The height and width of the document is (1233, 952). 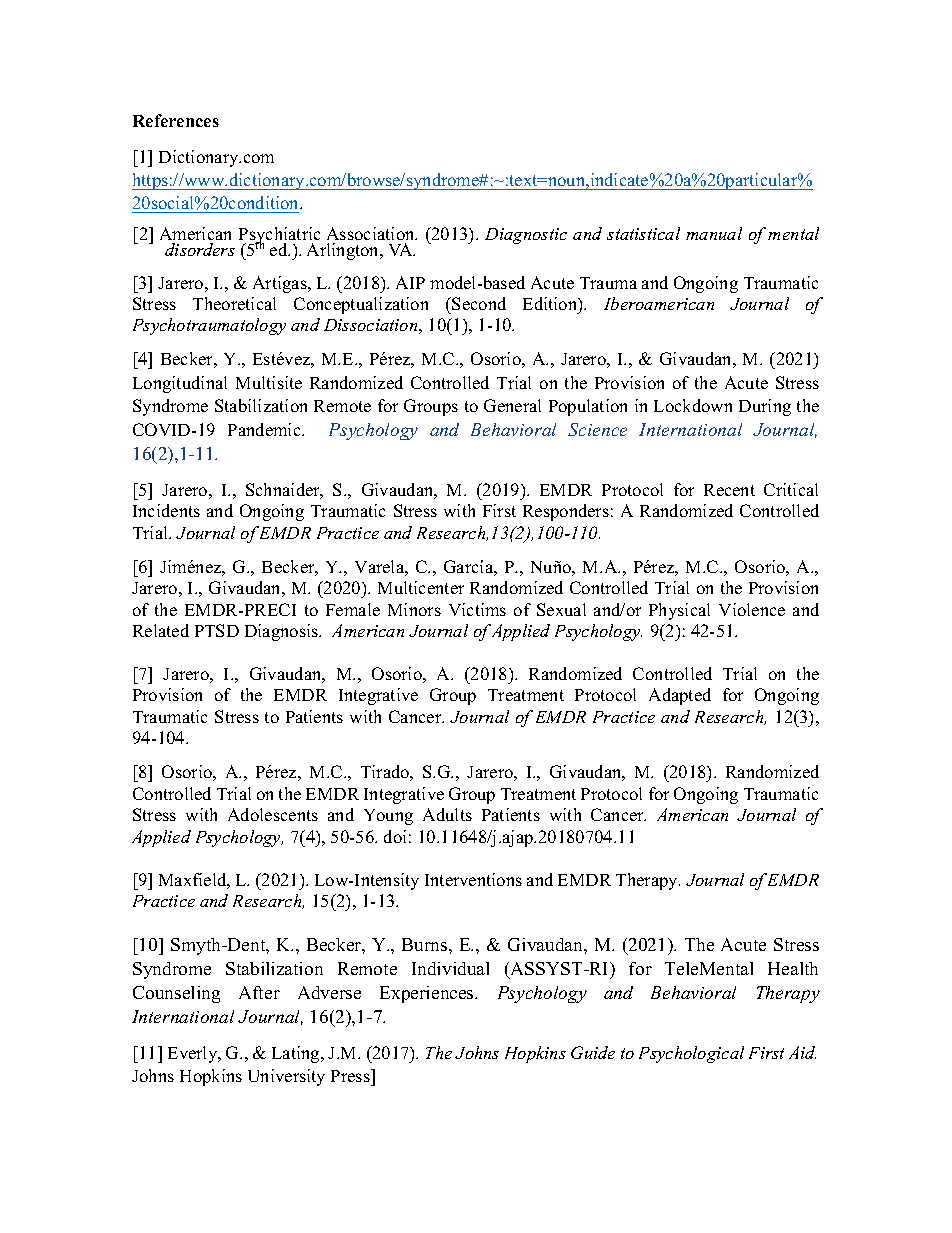 I want to click on Health, so click(x=793, y=968).
